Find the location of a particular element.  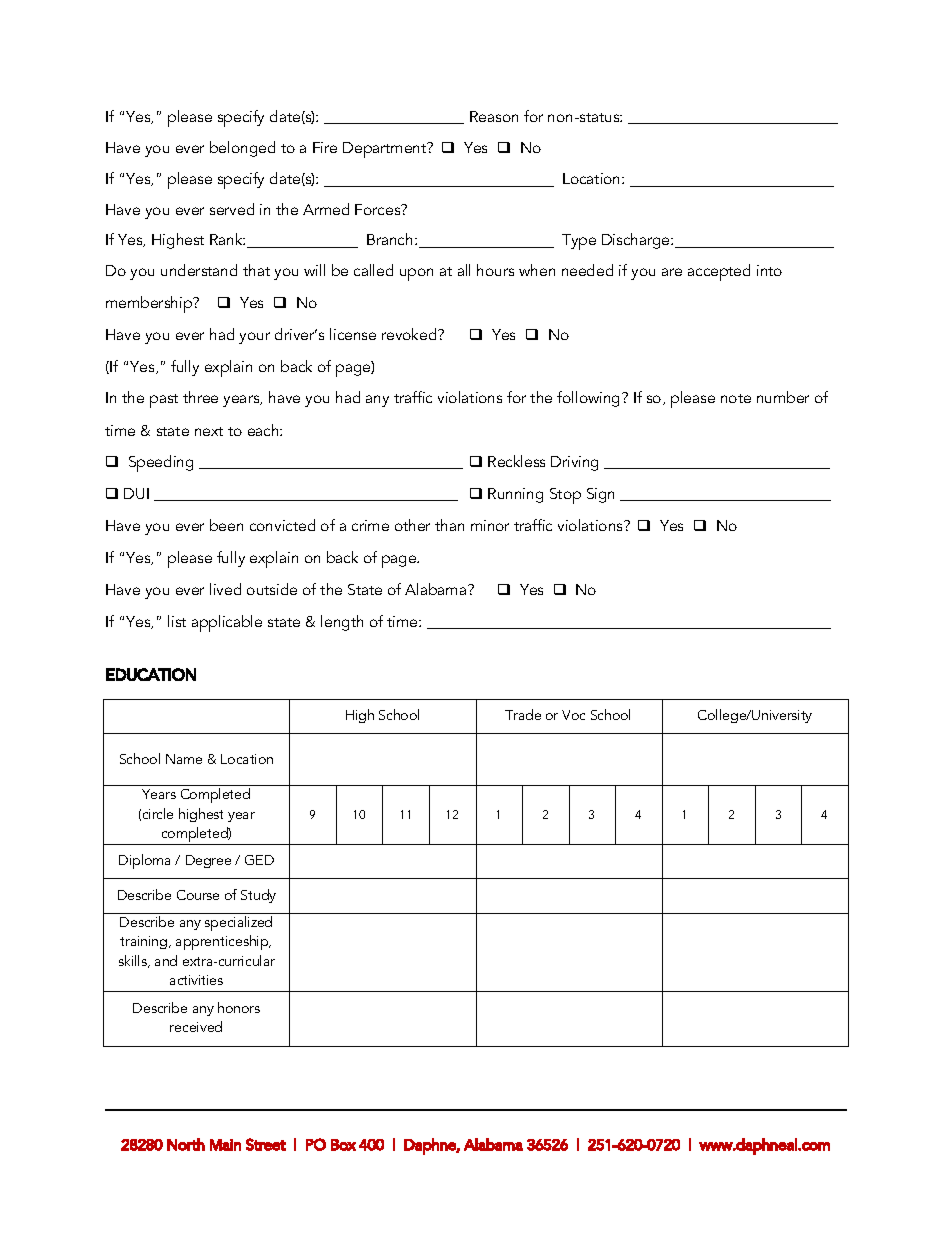

Voc is located at coordinates (573, 715).
